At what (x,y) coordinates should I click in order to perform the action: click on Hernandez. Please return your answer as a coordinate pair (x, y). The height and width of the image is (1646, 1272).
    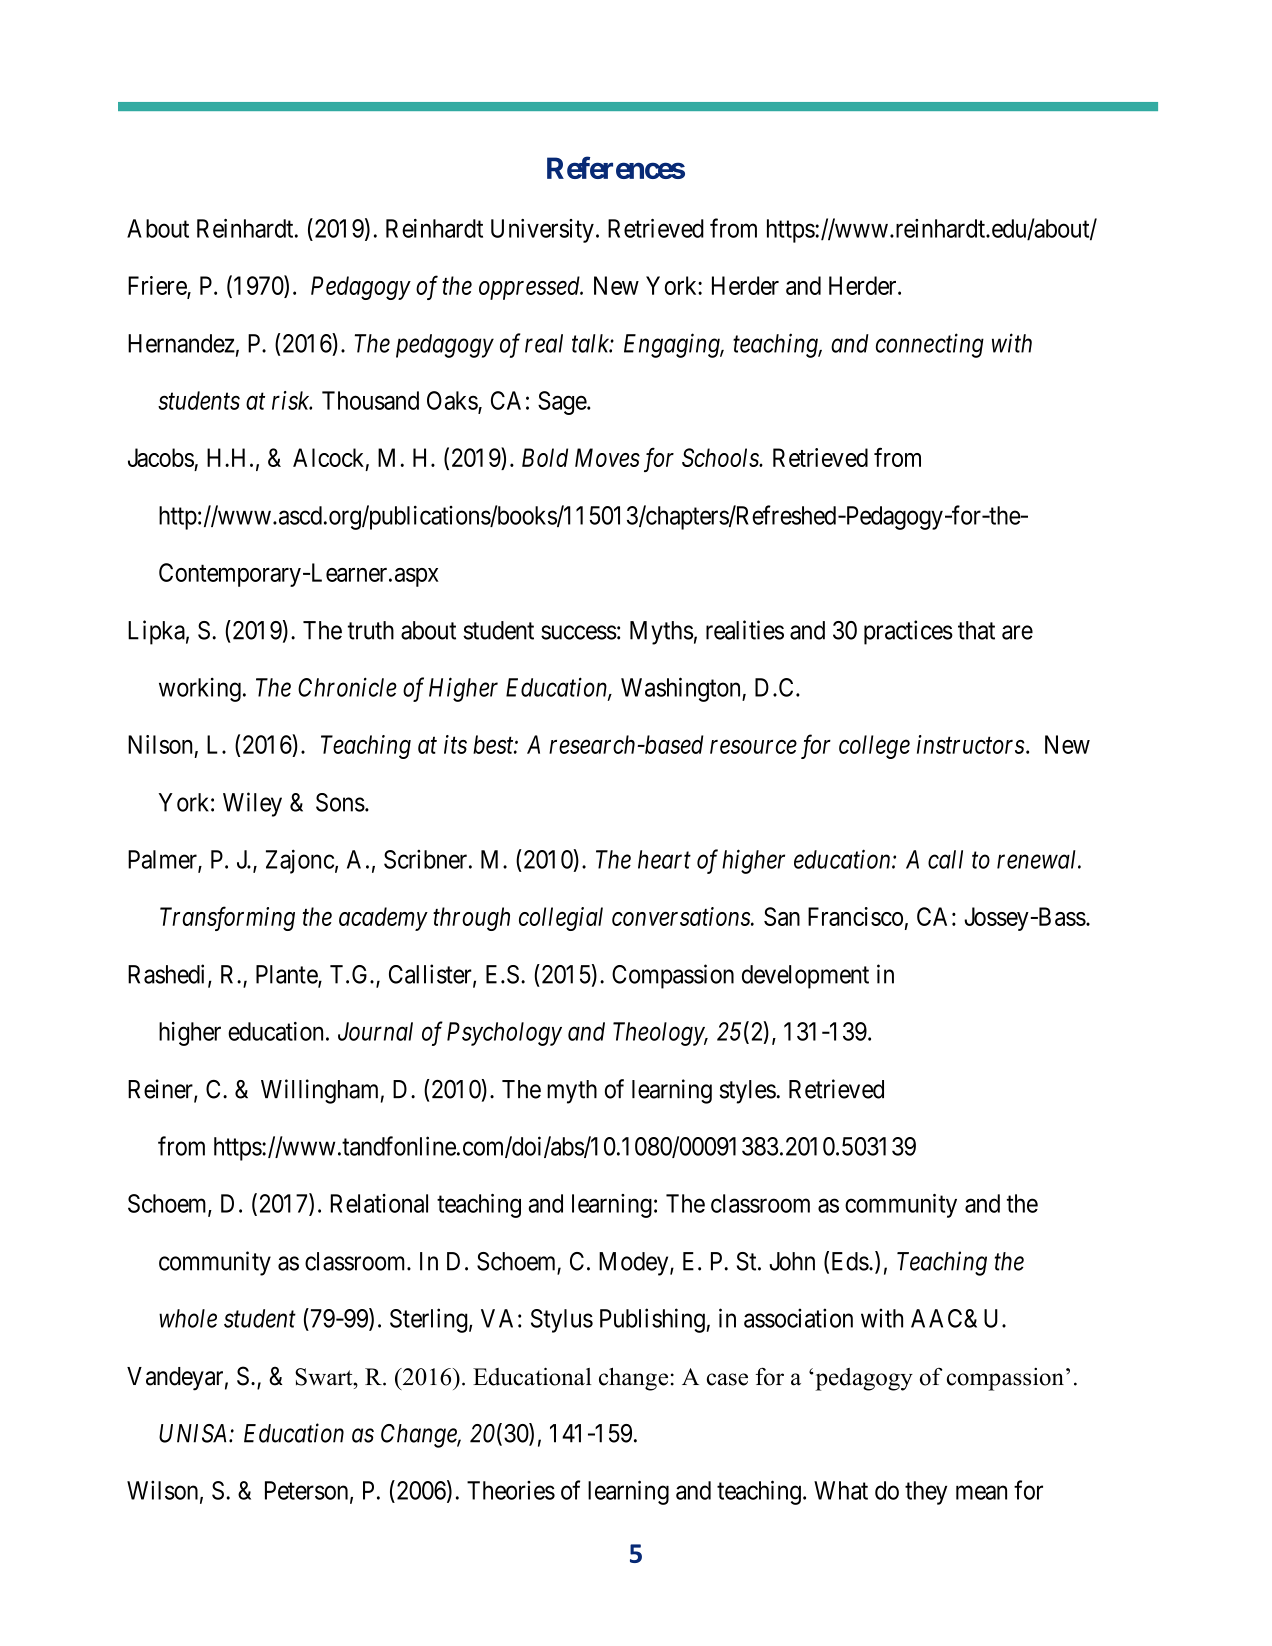
    Looking at the image, I should click on (181, 343).
